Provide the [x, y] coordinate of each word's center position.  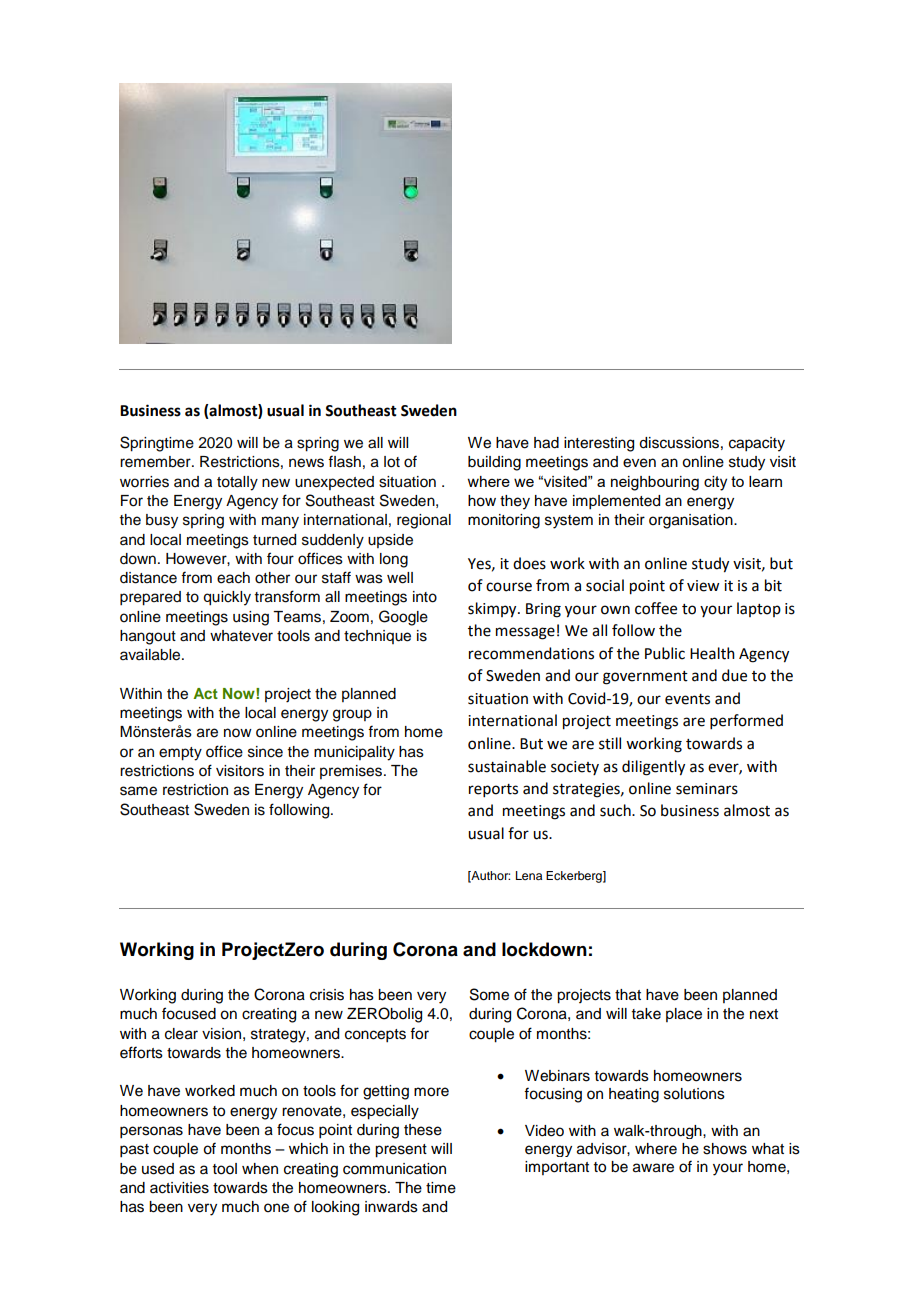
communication [394, 1169]
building [494, 463]
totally [237, 483]
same [138, 791]
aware [653, 1168]
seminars [707, 789]
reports [493, 790]
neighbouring [655, 483]
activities [179, 1188]
